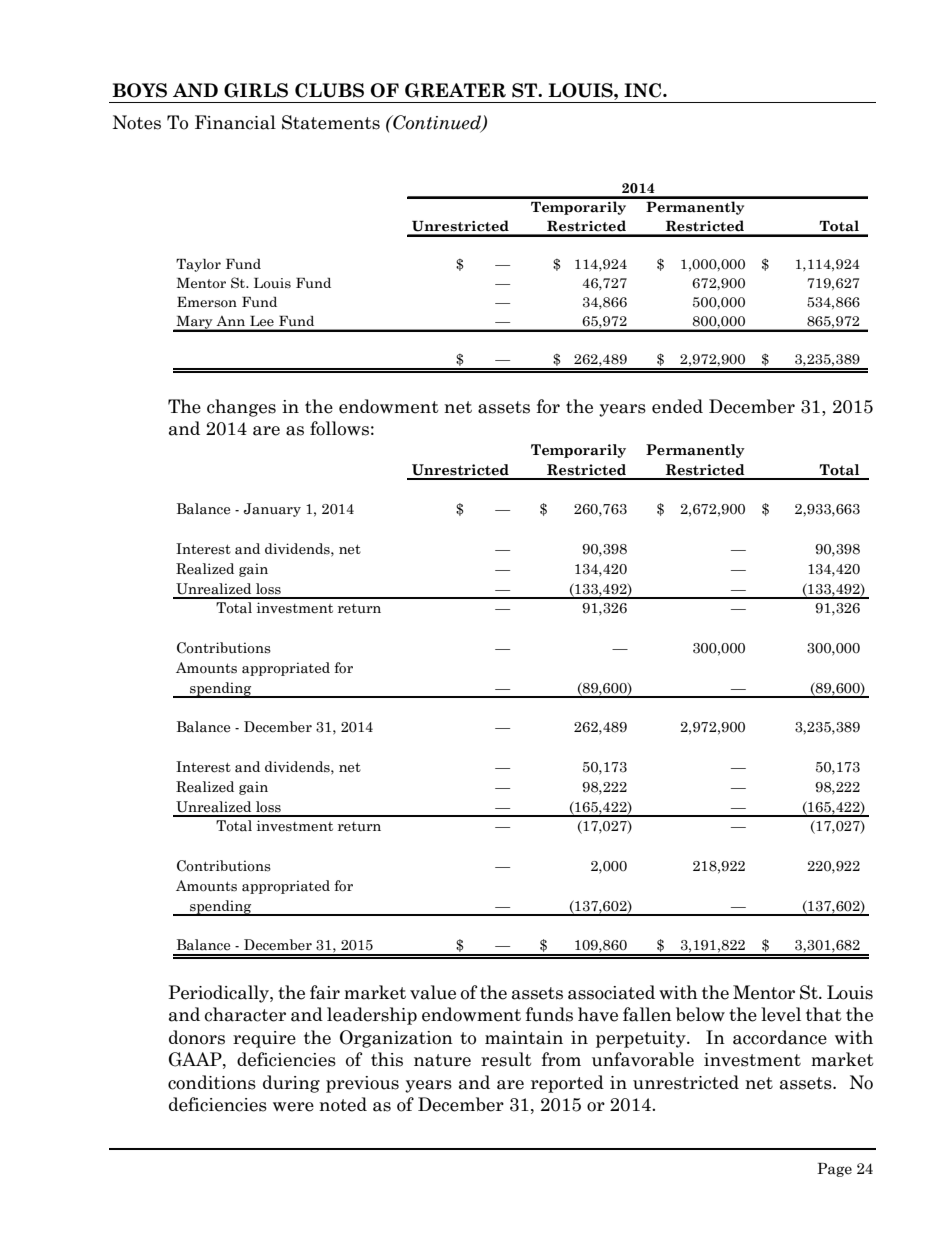 The height and width of the image is (1233, 952). What do you see at coordinates (598, 1014) in the image?
I see `have` at bounding box center [598, 1014].
